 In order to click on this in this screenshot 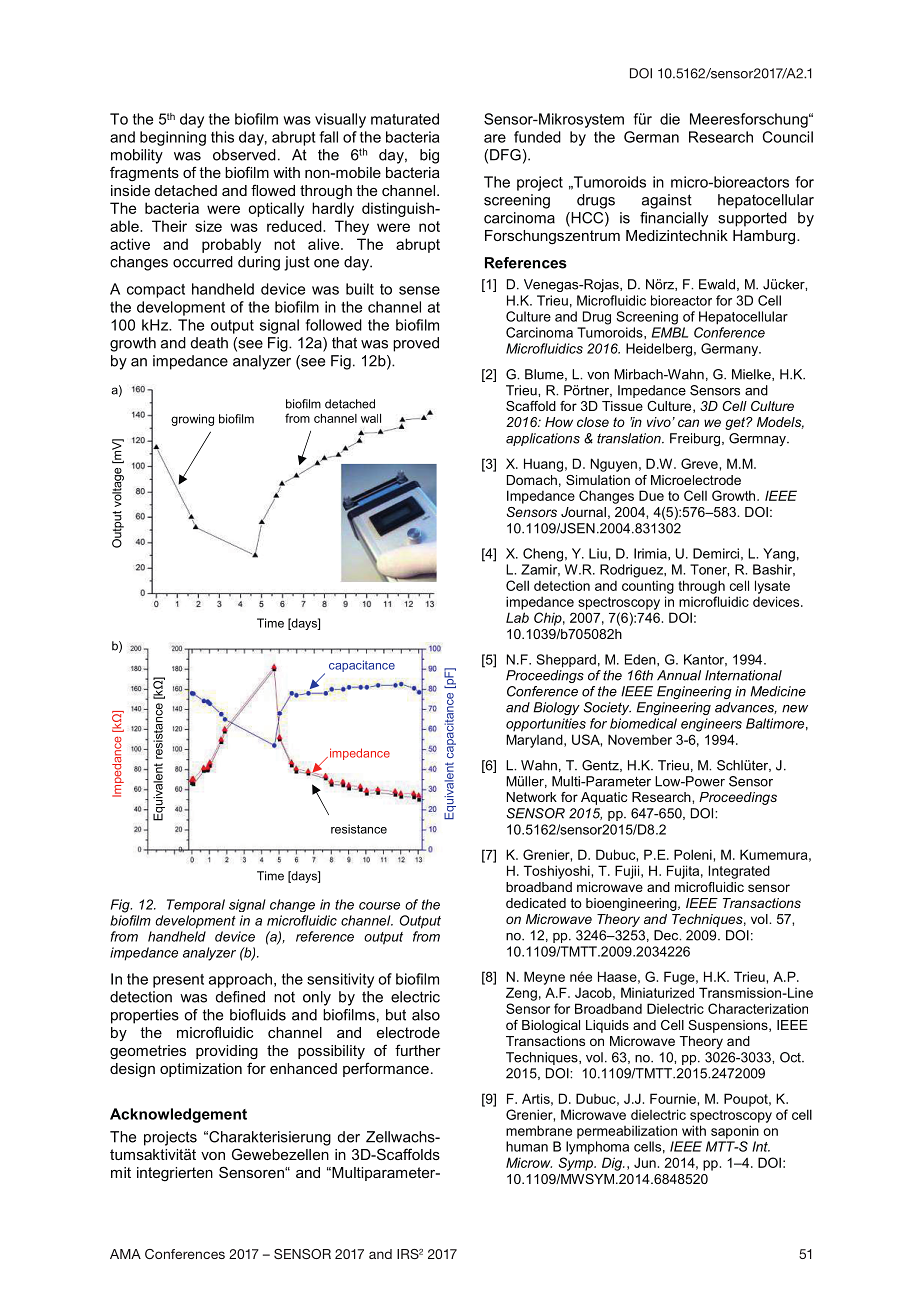, I will do `click(222, 137)`.
